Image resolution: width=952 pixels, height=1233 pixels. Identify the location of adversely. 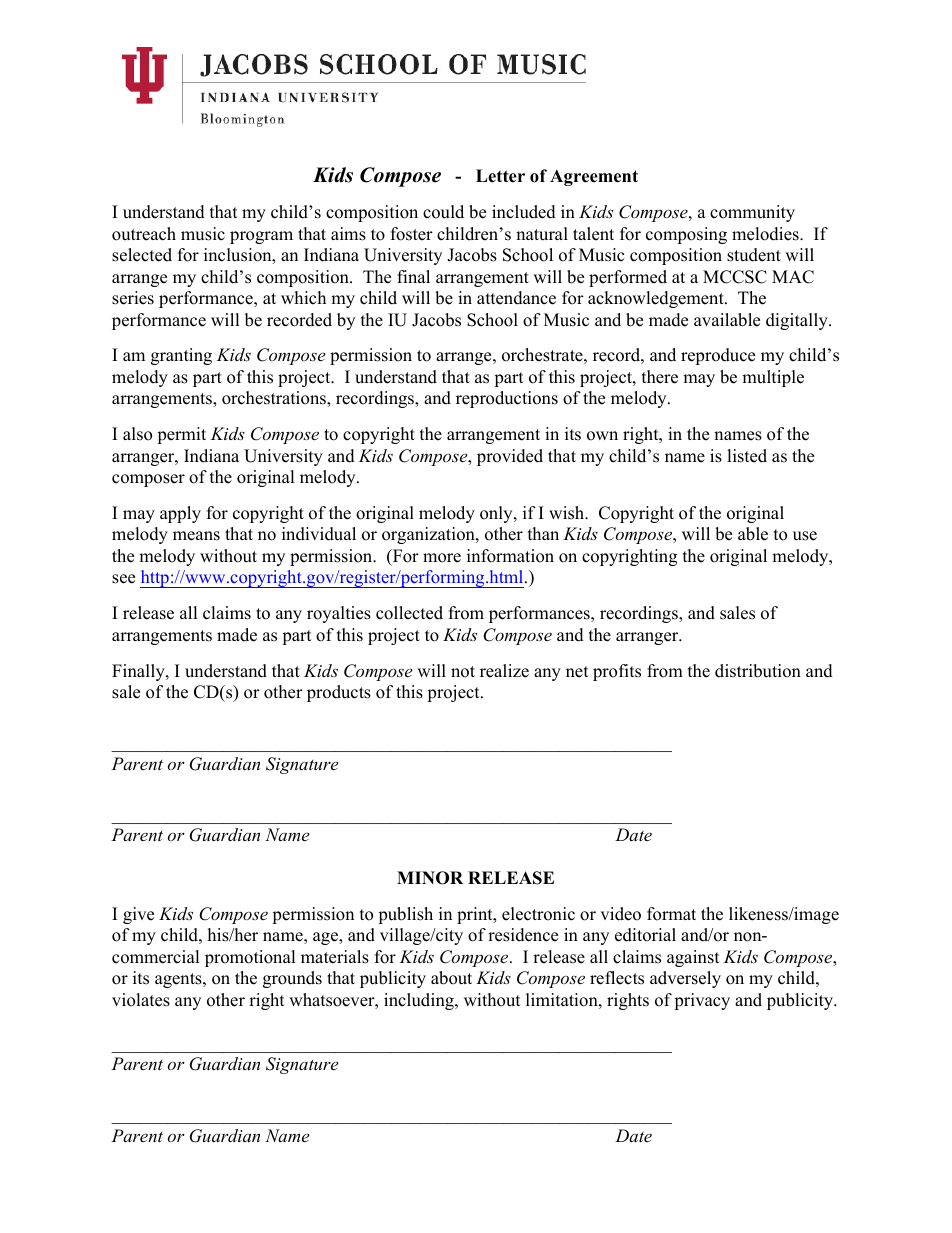
(685, 979).
